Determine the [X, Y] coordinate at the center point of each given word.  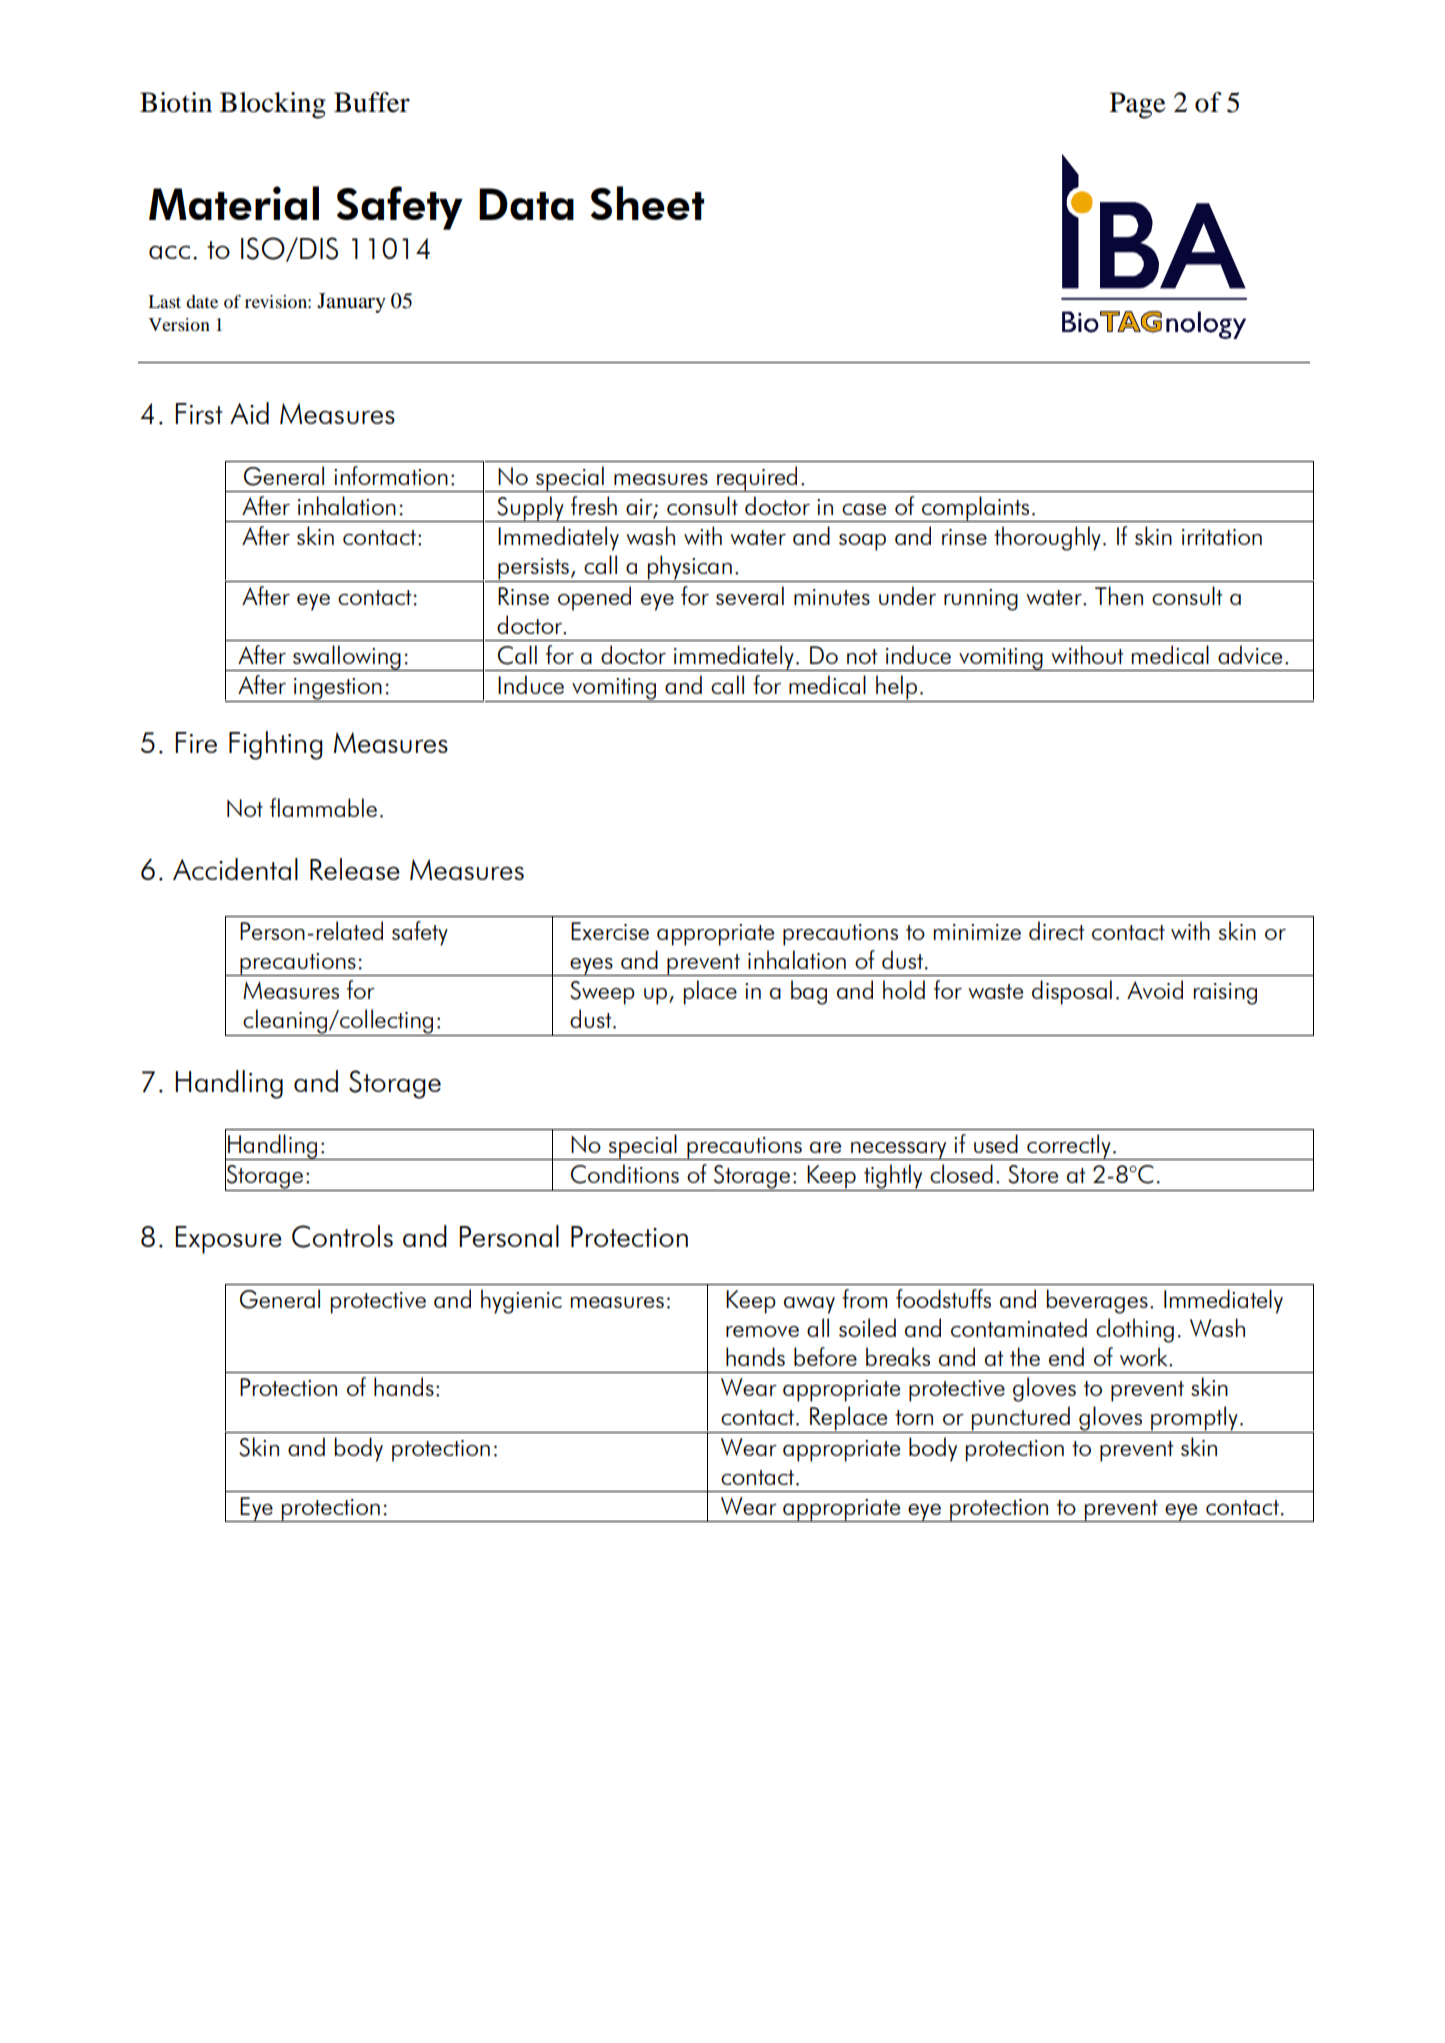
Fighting [276, 745]
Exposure [229, 1240]
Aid [249, 413]
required [757, 479]
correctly [1069, 1147]
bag [809, 992]
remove [762, 1331]
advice [1250, 654]
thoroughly [1047, 538]
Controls [342, 1236]
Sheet [647, 203]
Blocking [273, 105]
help [896, 688]
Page [1138, 105]
